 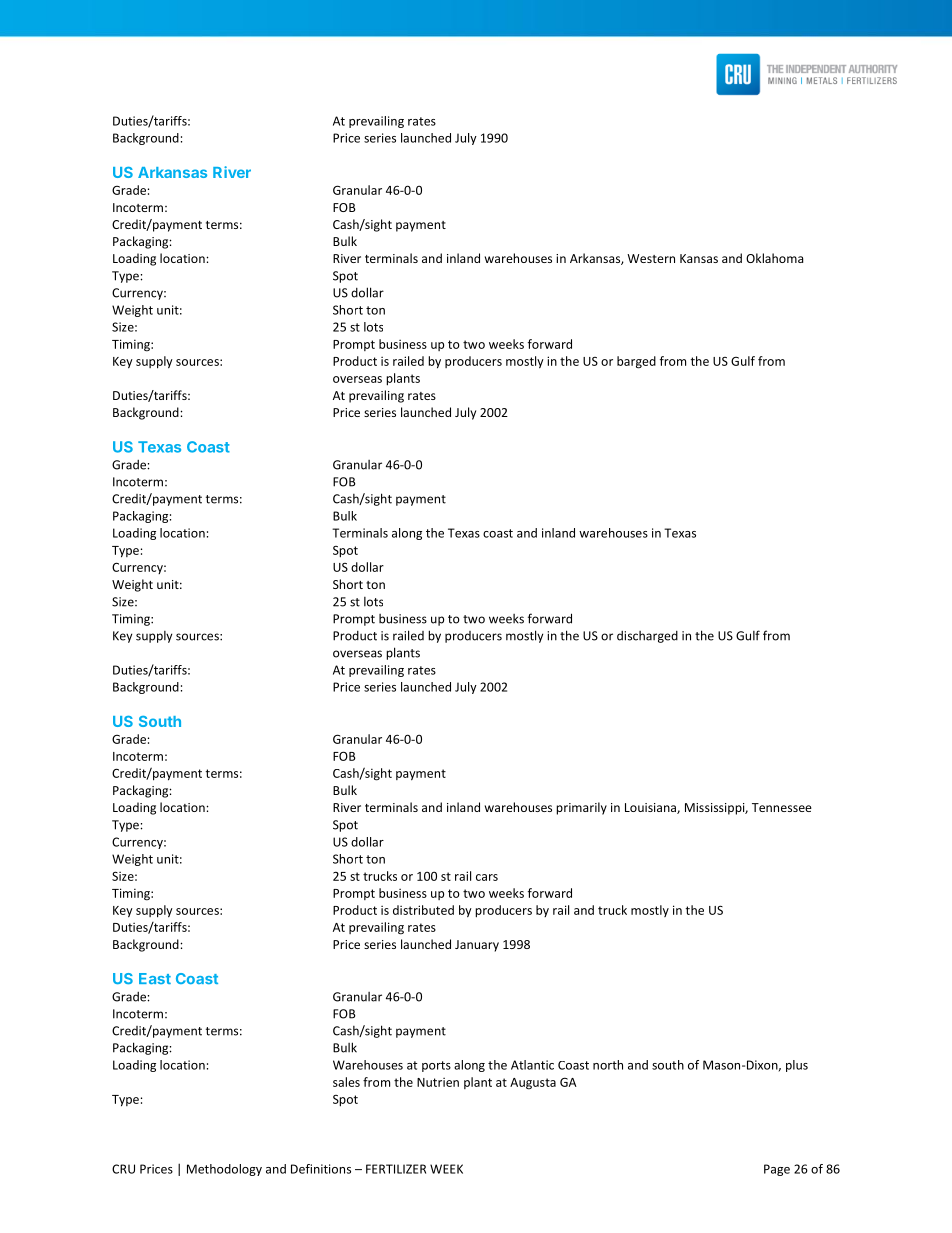 What do you see at coordinates (581, 808) in the screenshot?
I see `primarily` at bounding box center [581, 808].
